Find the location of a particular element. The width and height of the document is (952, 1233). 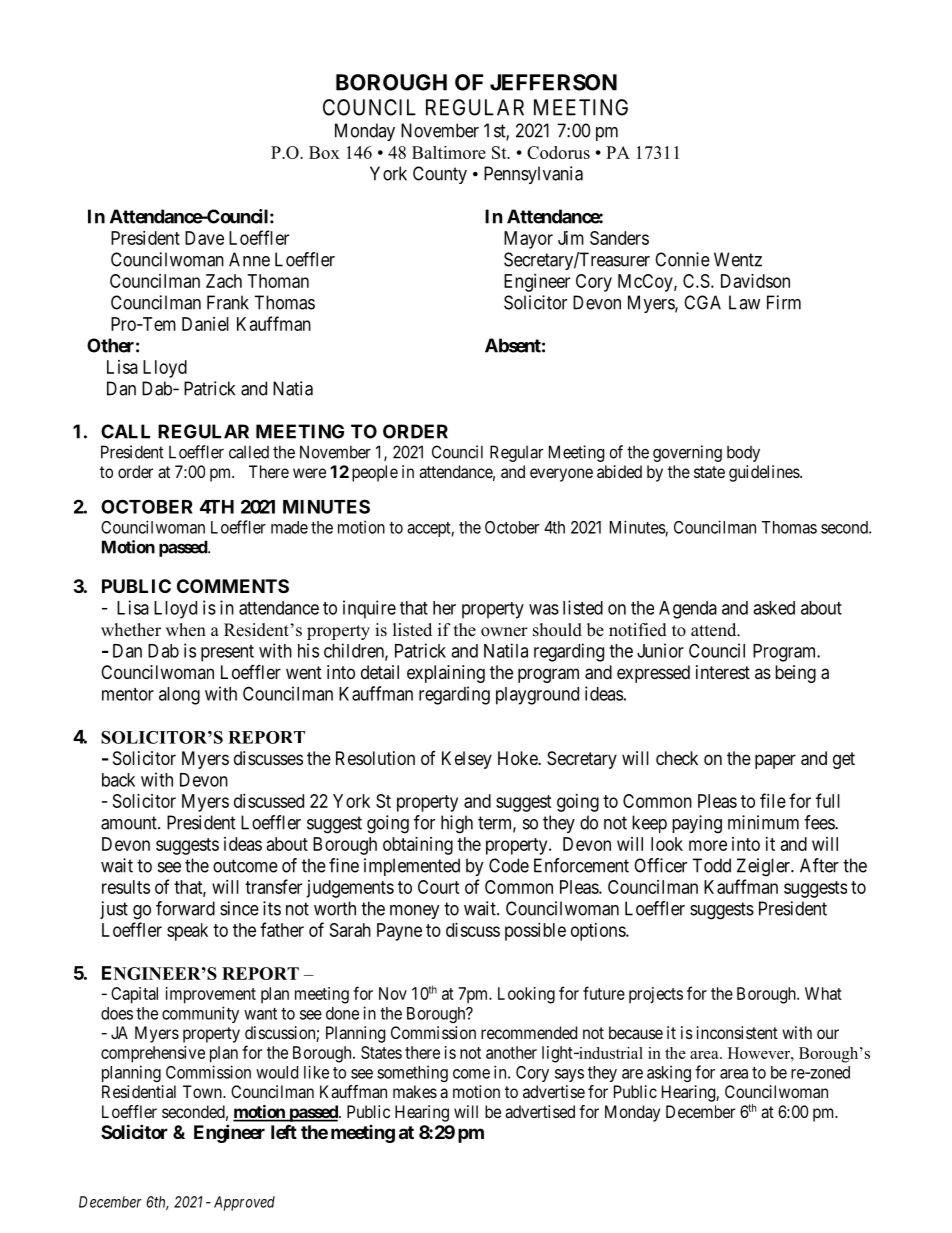

Box is located at coordinates (324, 152).
